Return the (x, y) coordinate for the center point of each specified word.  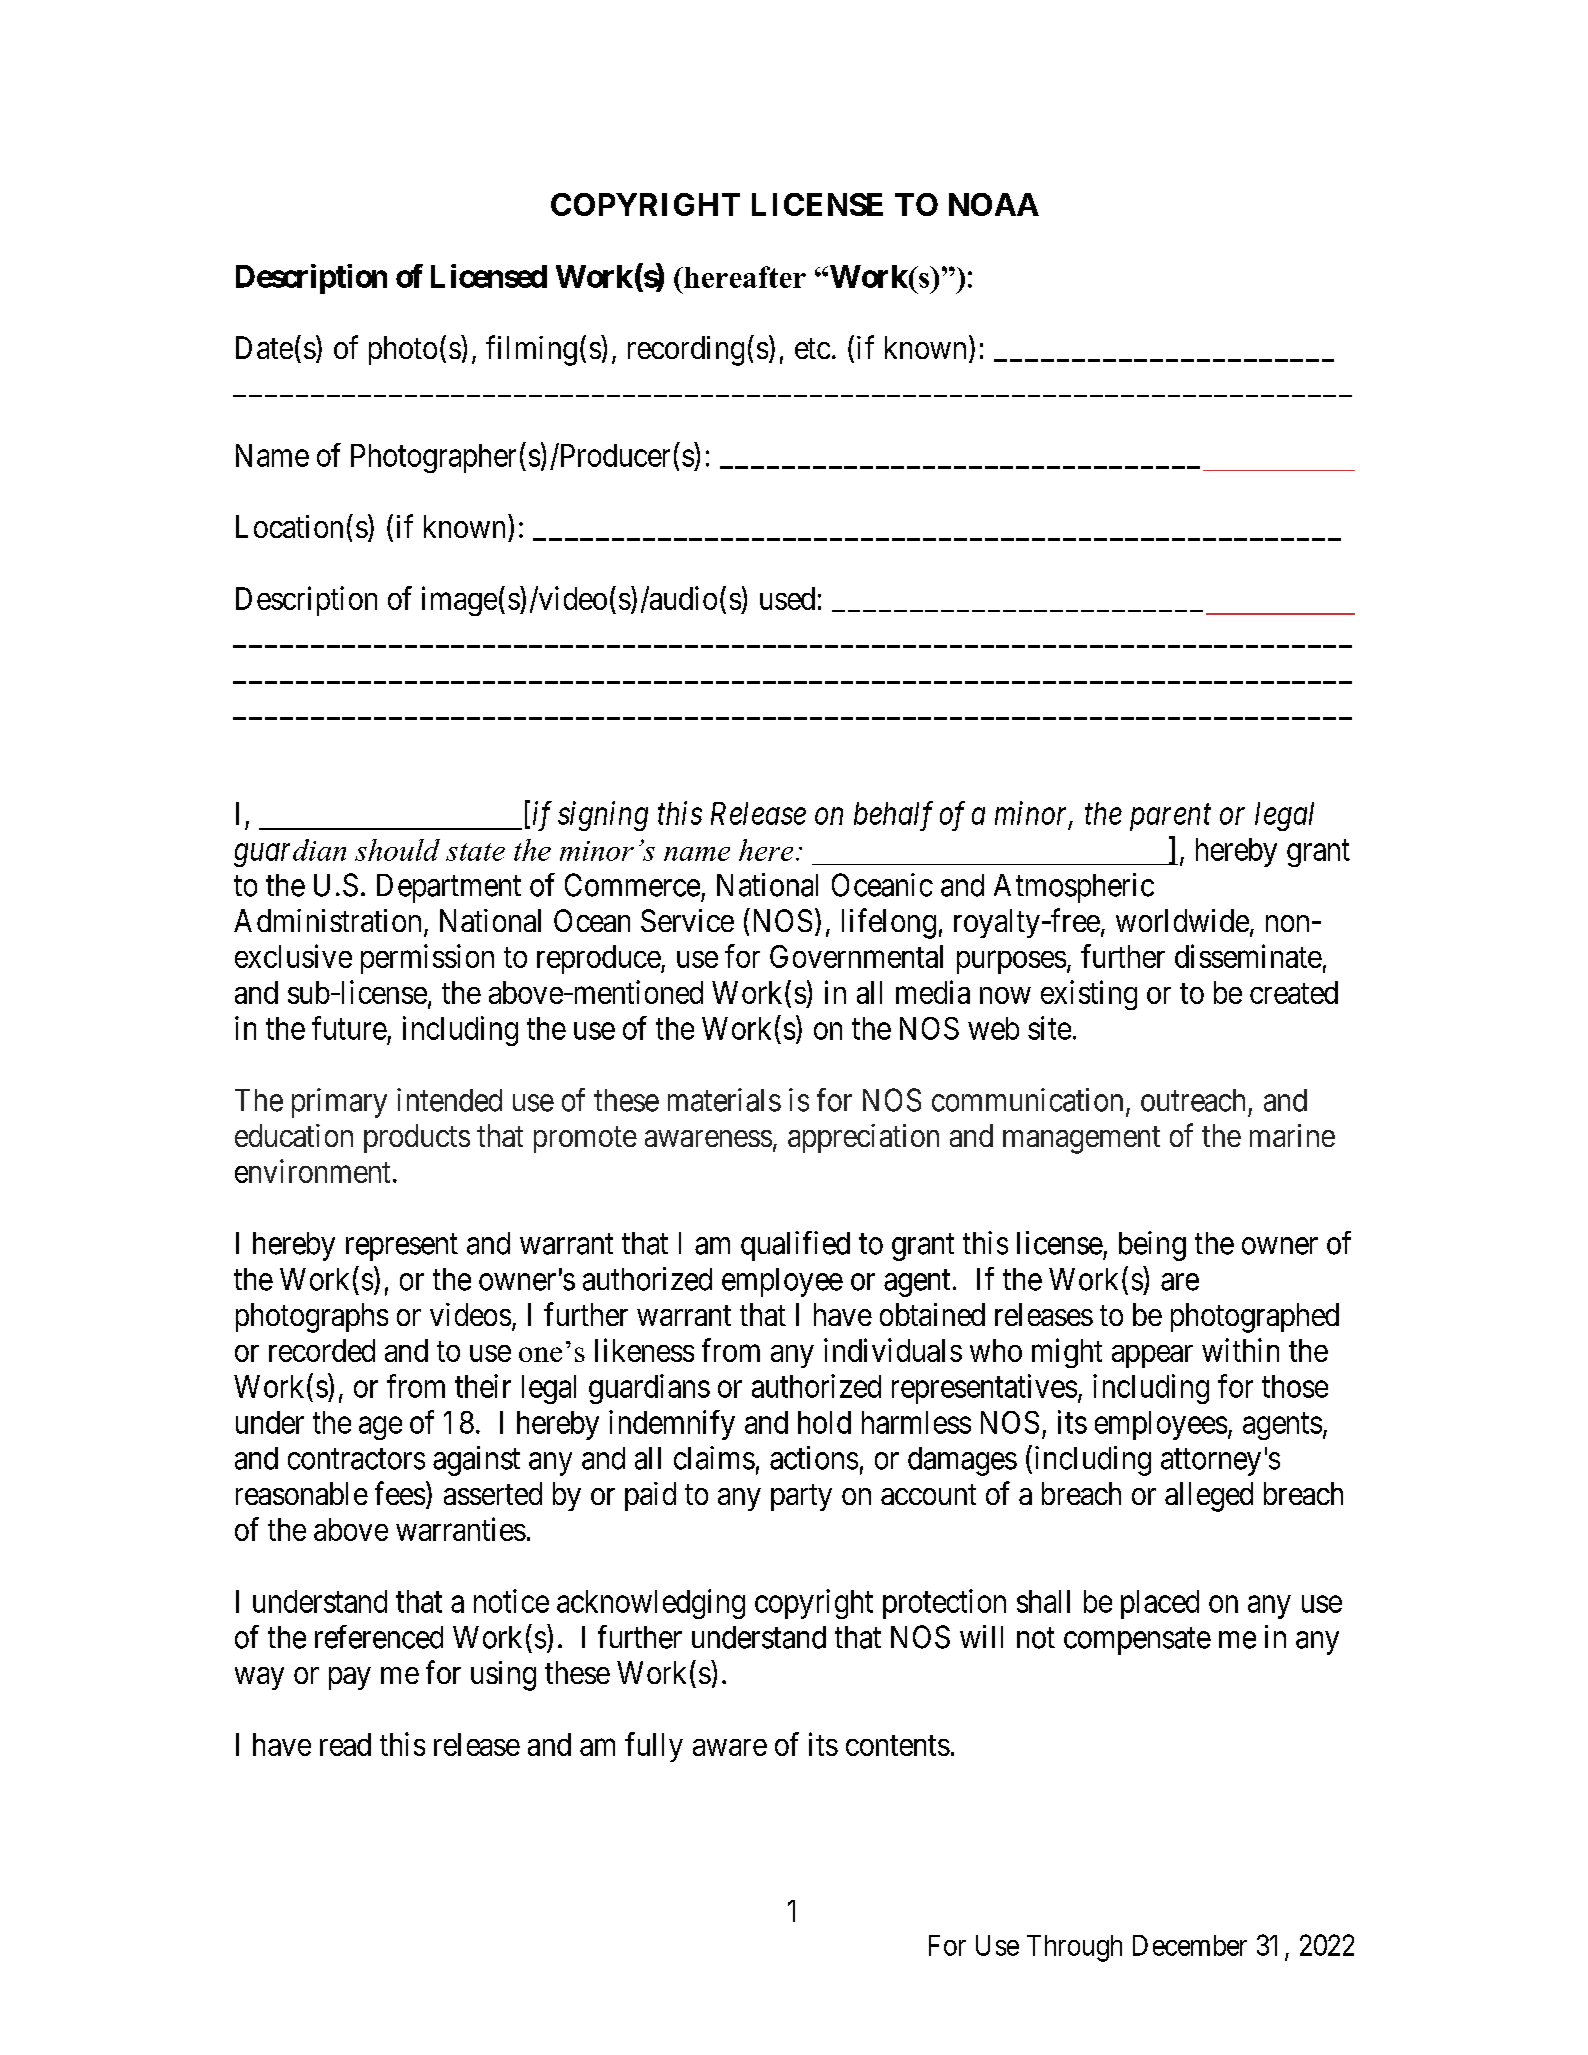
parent (1170, 818)
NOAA (994, 204)
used (787, 598)
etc (812, 349)
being (1152, 1246)
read (345, 1744)
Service (687, 920)
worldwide (1182, 920)
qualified (795, 1246)
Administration (327, 920)
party (801, 1498)
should (397, 850)
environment (312, 1171)
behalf (893, 816)
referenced (379, 1637)
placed (1160, 1604)
